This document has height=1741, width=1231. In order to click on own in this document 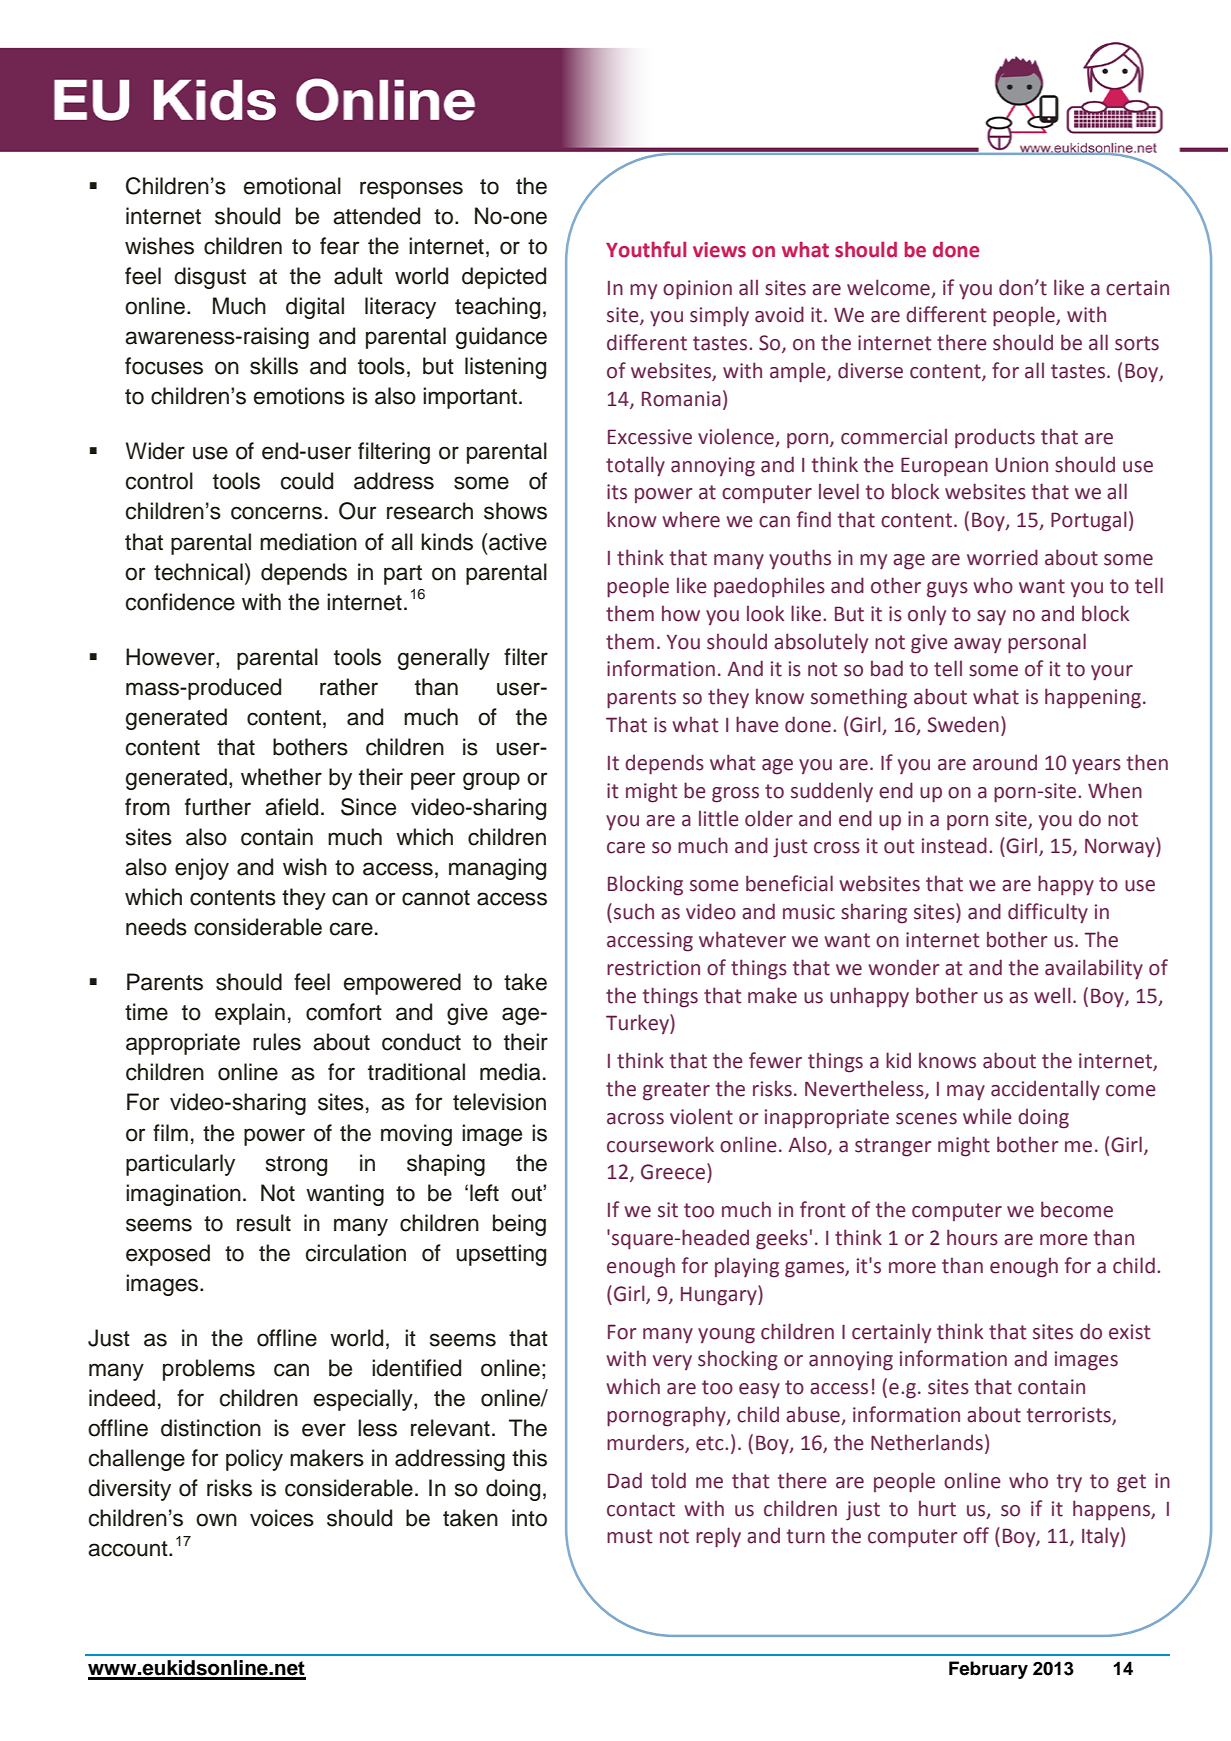, I will do `click(216, 1520)`.
